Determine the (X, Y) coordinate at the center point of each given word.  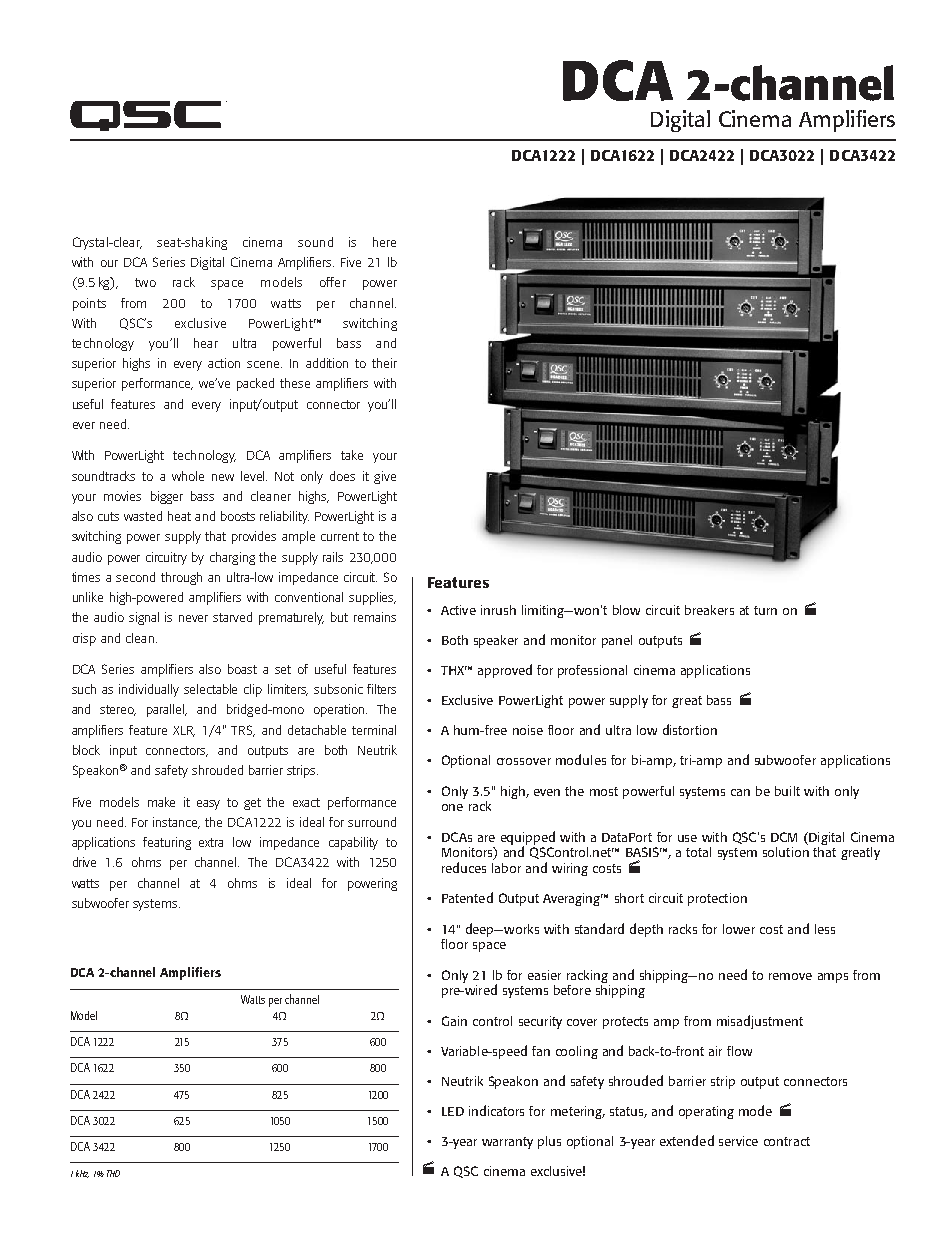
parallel (167, 710)
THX (454, 670)
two (145, 282)
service (738, 1141)
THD (113, 1173)
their (384, 363)
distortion (690, 729)
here (384, 242)
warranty (507, 1143)
